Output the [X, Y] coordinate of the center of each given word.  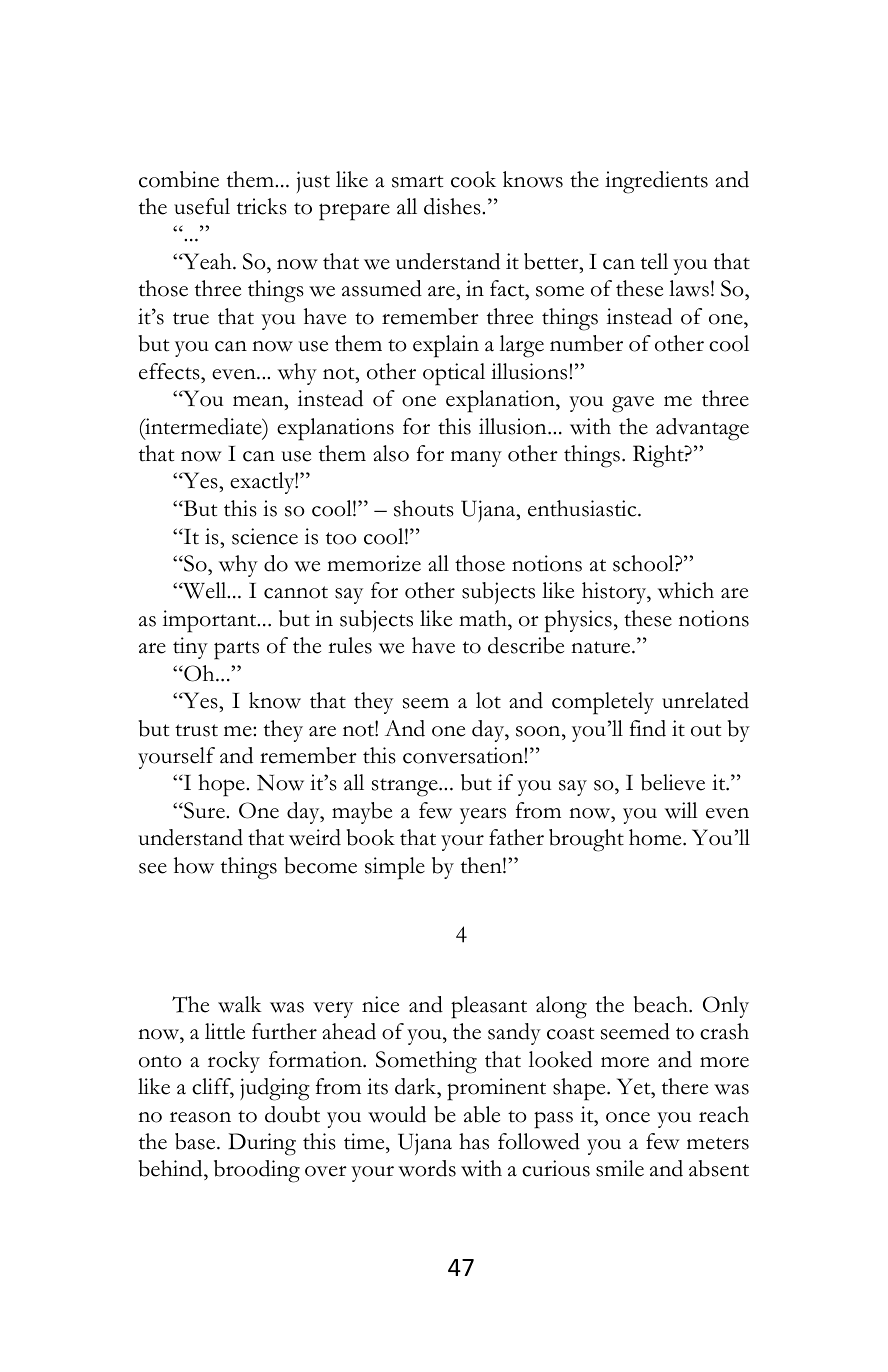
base [196, 1141]
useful [202, 206]
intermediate [203, 426]
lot [488, 700]
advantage [702, 429]
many [476, 459]
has [474, 1141]
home [656, 837]
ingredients [656, 182]
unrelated [705, 700]
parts [236, 650]
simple [395, 868]
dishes [453, 206]
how [194, 865]
